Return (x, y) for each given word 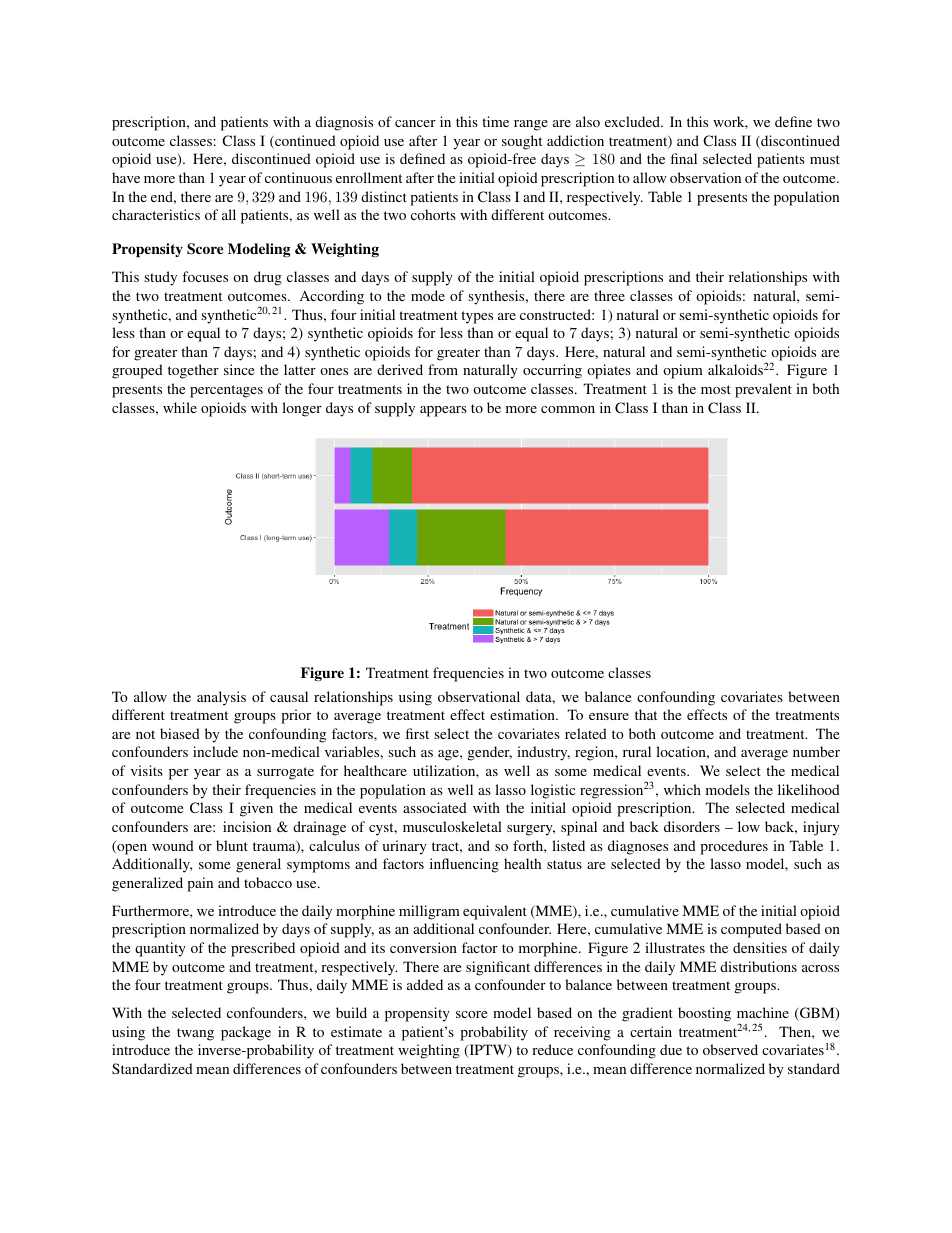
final (684, 158)
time (495, 121)
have (126, 177)
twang (195, 1034)
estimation (523, 714)
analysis (221, 698)
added (425, 984)
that (646, 714)
